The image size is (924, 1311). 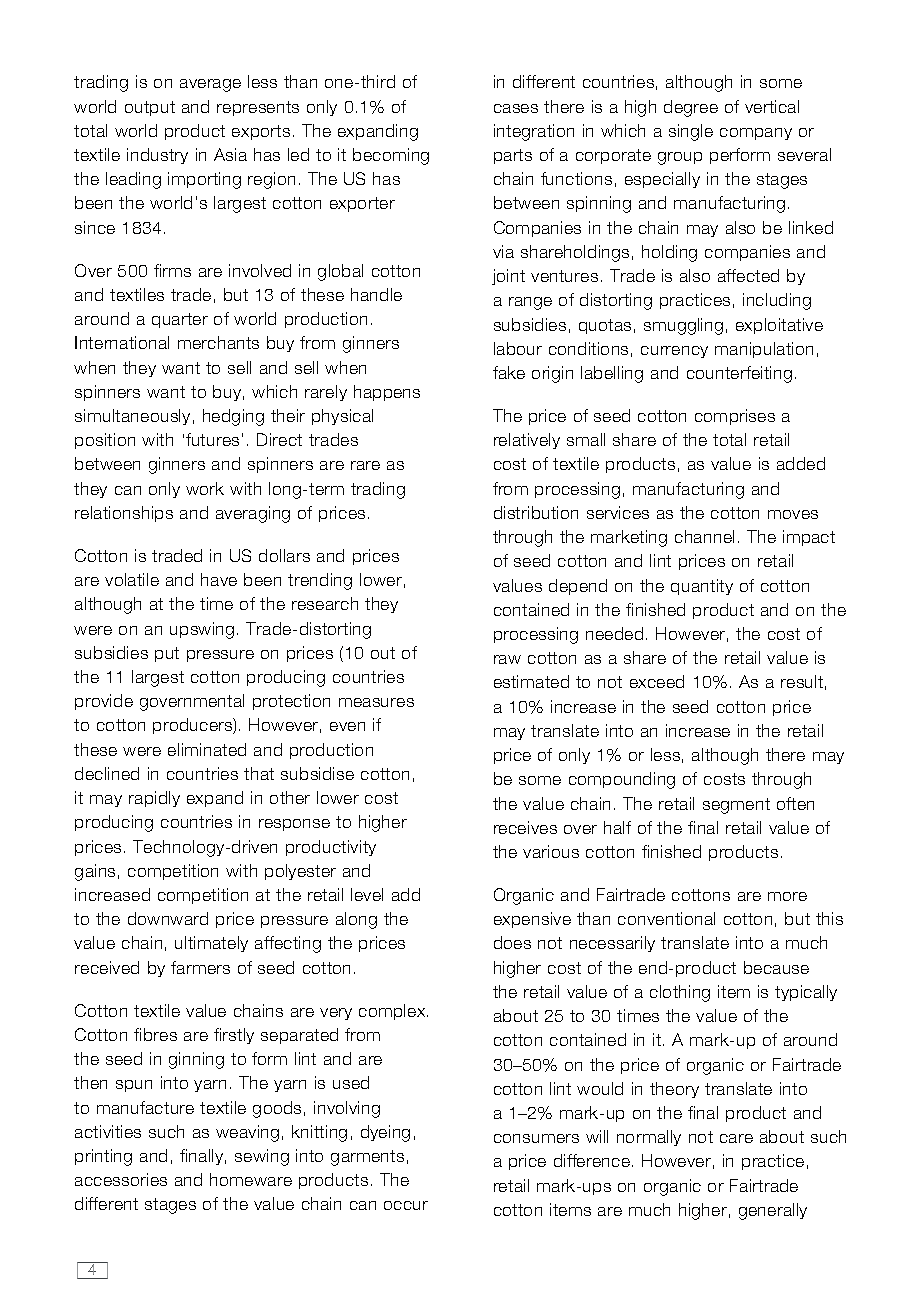 What do you see at coordinates (756, 134) in the document?
I see `company` at bounding box center [756, 134].
